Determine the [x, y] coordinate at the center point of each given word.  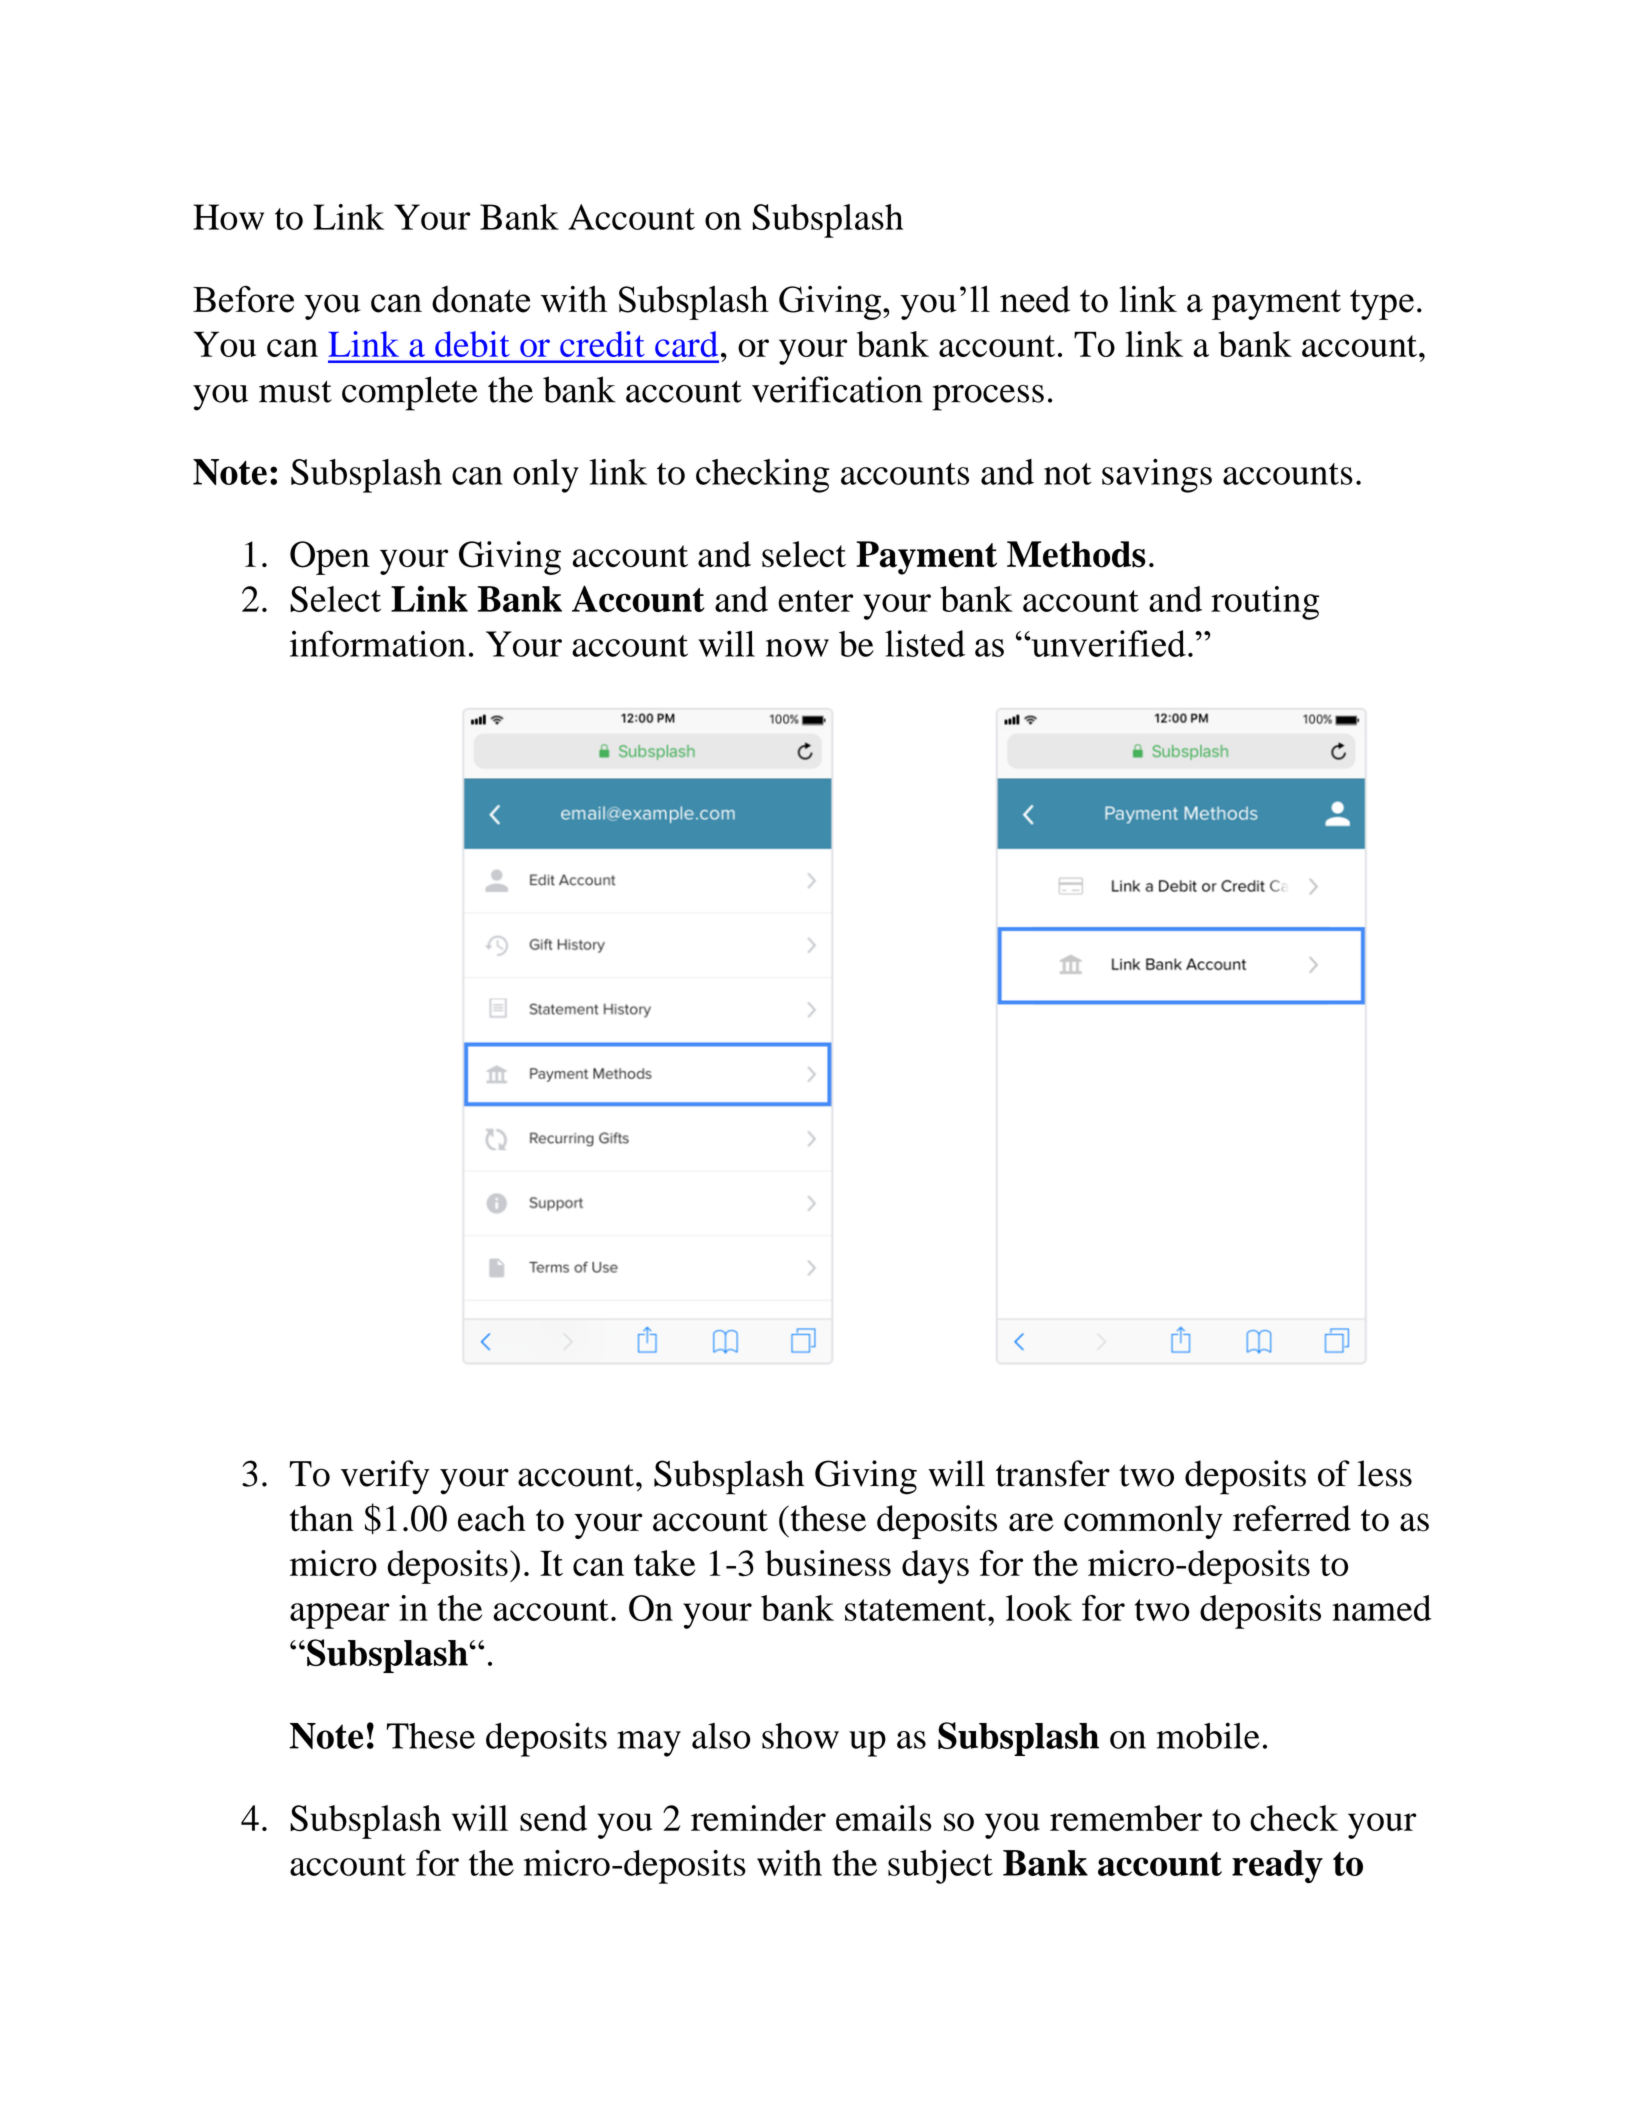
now [797, 648]
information [378, 643]
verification [837, 389]
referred [1292, 1518]
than [322, 1518]
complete [410, 393]
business [828, 1563]
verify [385, 1477]
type [1382, 304]
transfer [1053, 1473]
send [553, 1818]
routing [1265, 603]
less [1385, 1473]
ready [1277, 1866]
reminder [758, 1818]
